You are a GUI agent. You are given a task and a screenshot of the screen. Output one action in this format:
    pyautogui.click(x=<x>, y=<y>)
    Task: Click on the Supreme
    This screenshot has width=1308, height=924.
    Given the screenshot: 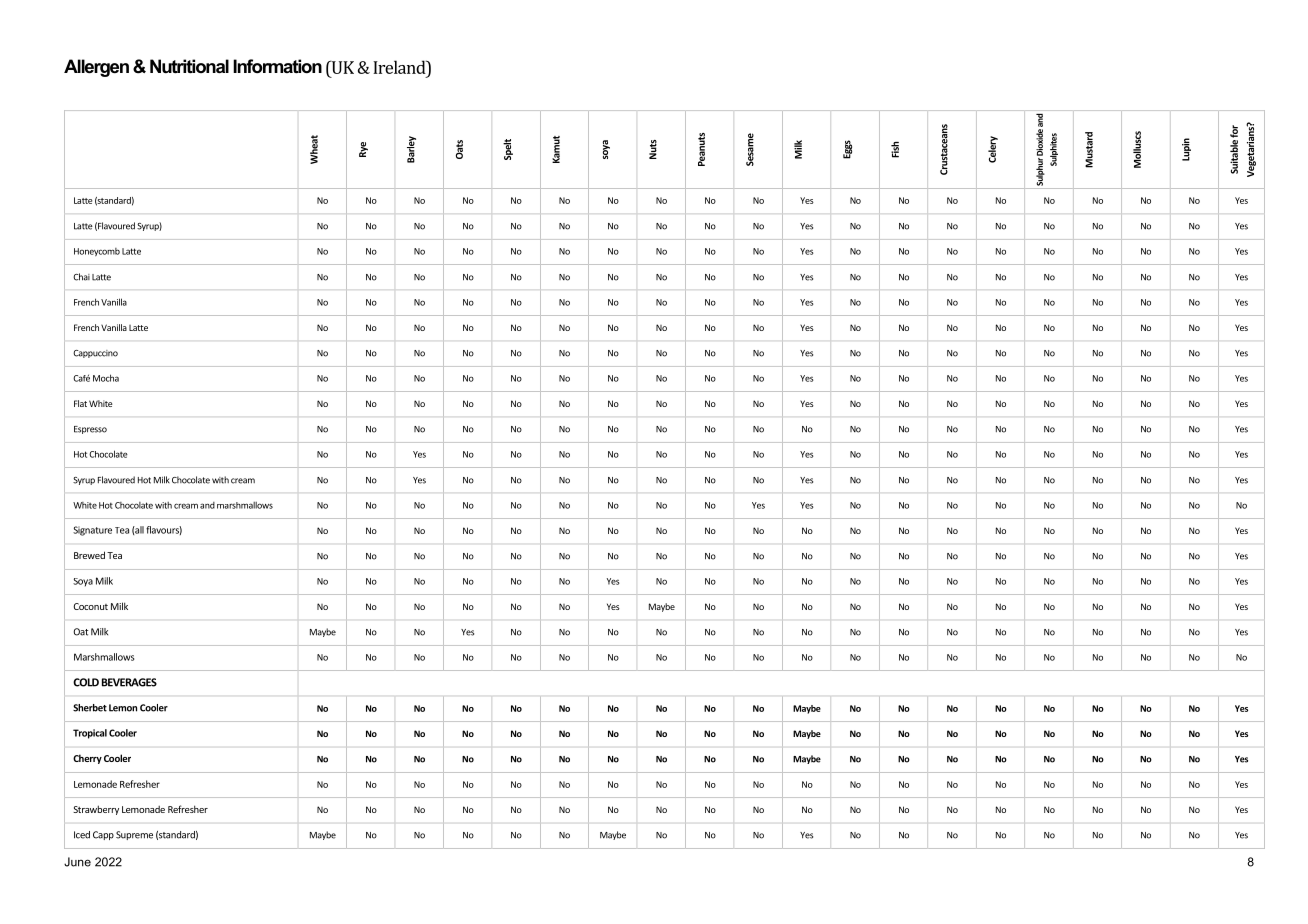 What is the action you would take?
    pyautogui.click(x=134, y=835)
